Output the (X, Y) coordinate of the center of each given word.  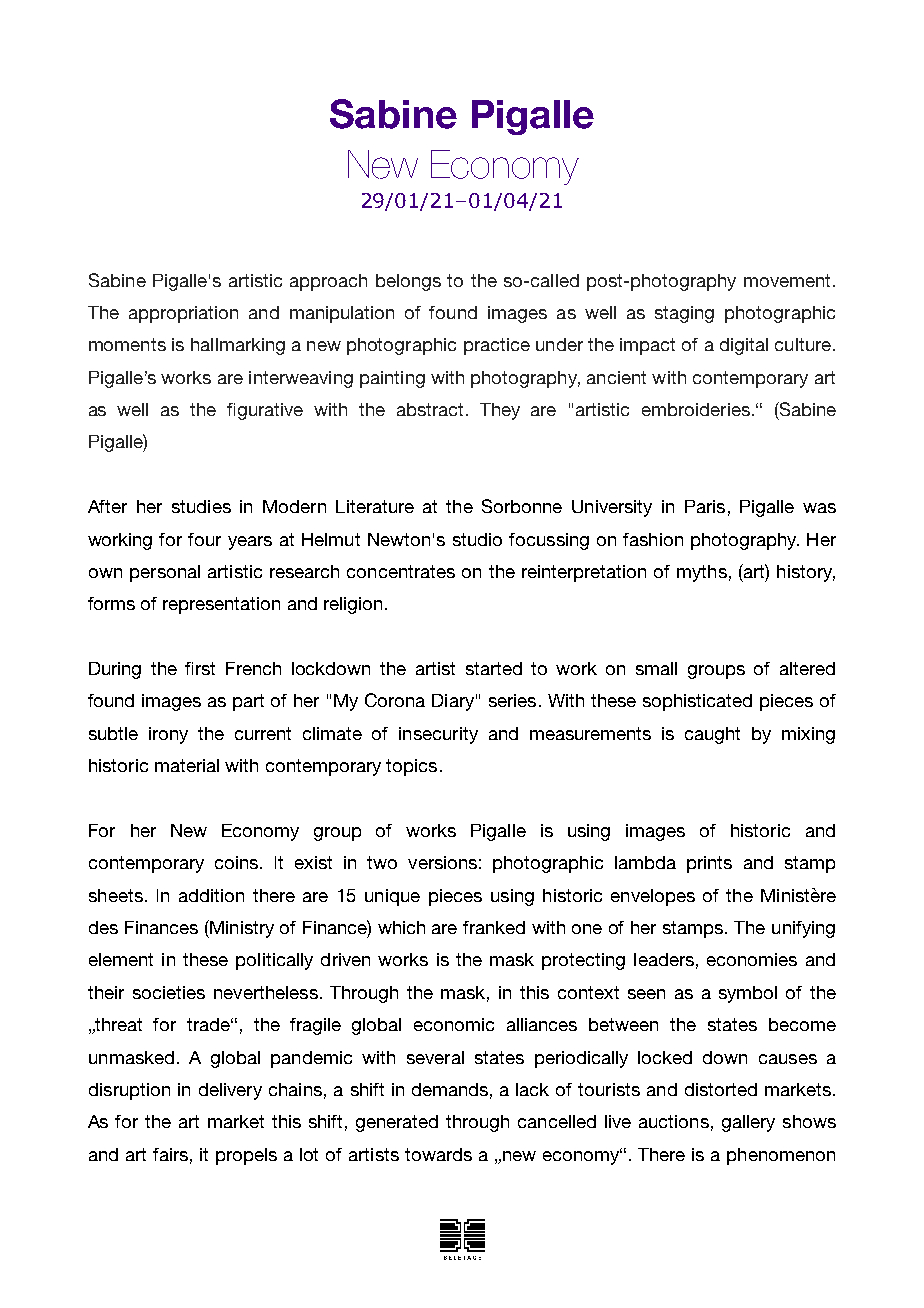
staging (684, 314)
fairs (170, 1154)
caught (712, 735)
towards (438, 1154)
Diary (453, 702)
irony (168, 735)
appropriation (183, 314)
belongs (408, 282)
